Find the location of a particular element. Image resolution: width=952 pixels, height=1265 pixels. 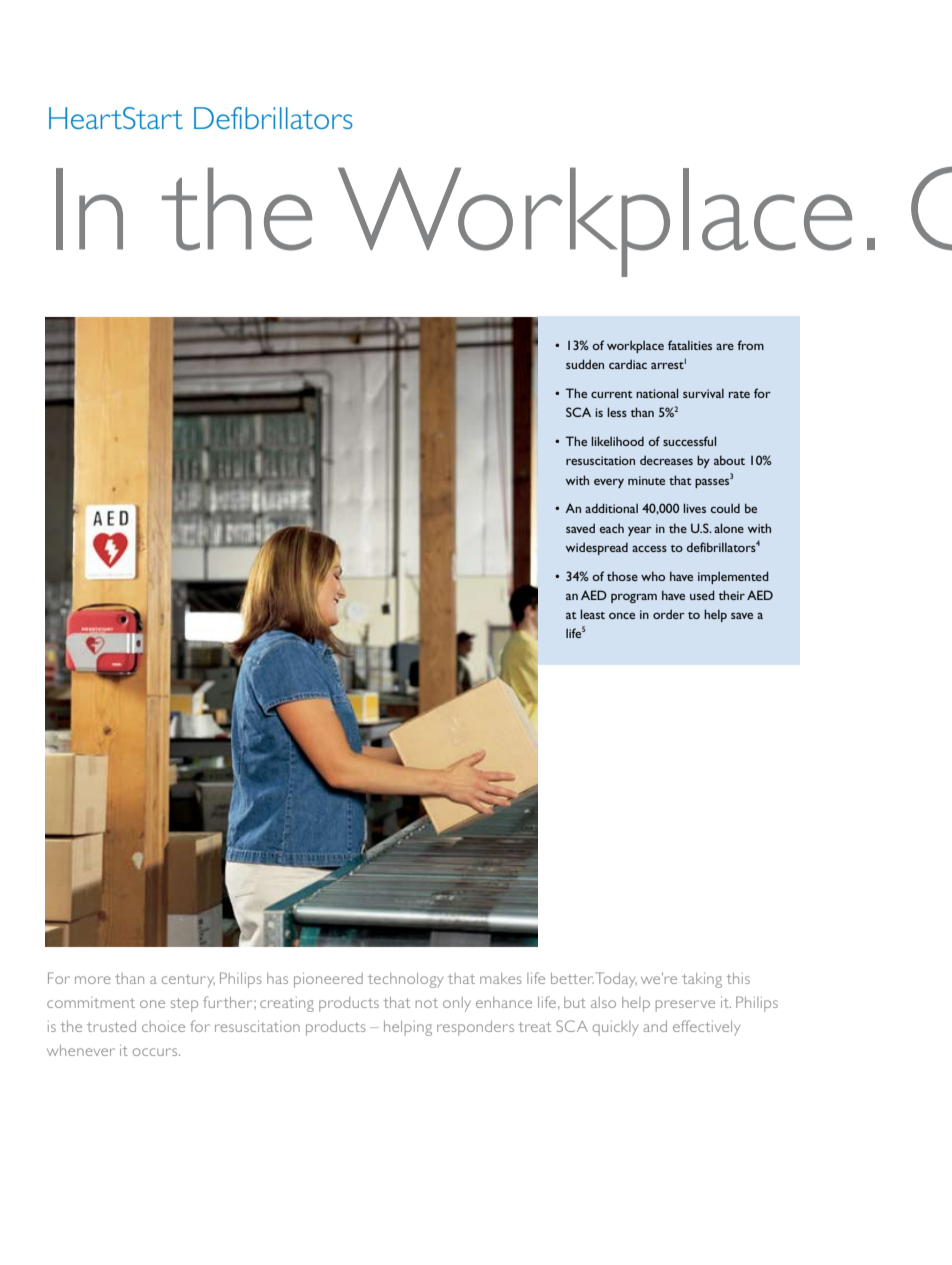

who is located at coordinates (653, 576).
